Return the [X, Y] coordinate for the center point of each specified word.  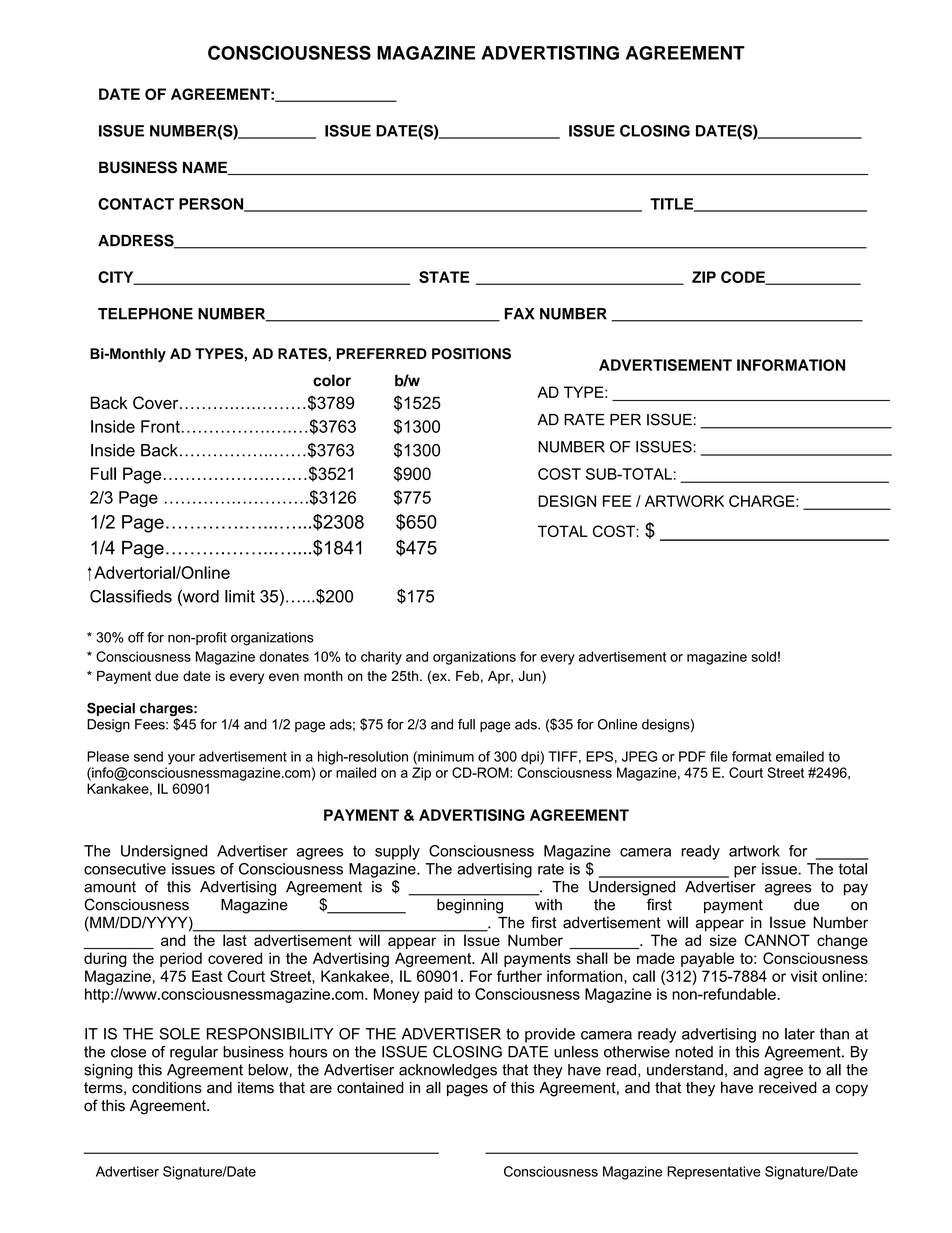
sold [763, 656]
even [284, 677]
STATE [444, 277]
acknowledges [448, 1071]
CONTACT [136, 204]
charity [381, 658]
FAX [520, 314]
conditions [167, 1088]
